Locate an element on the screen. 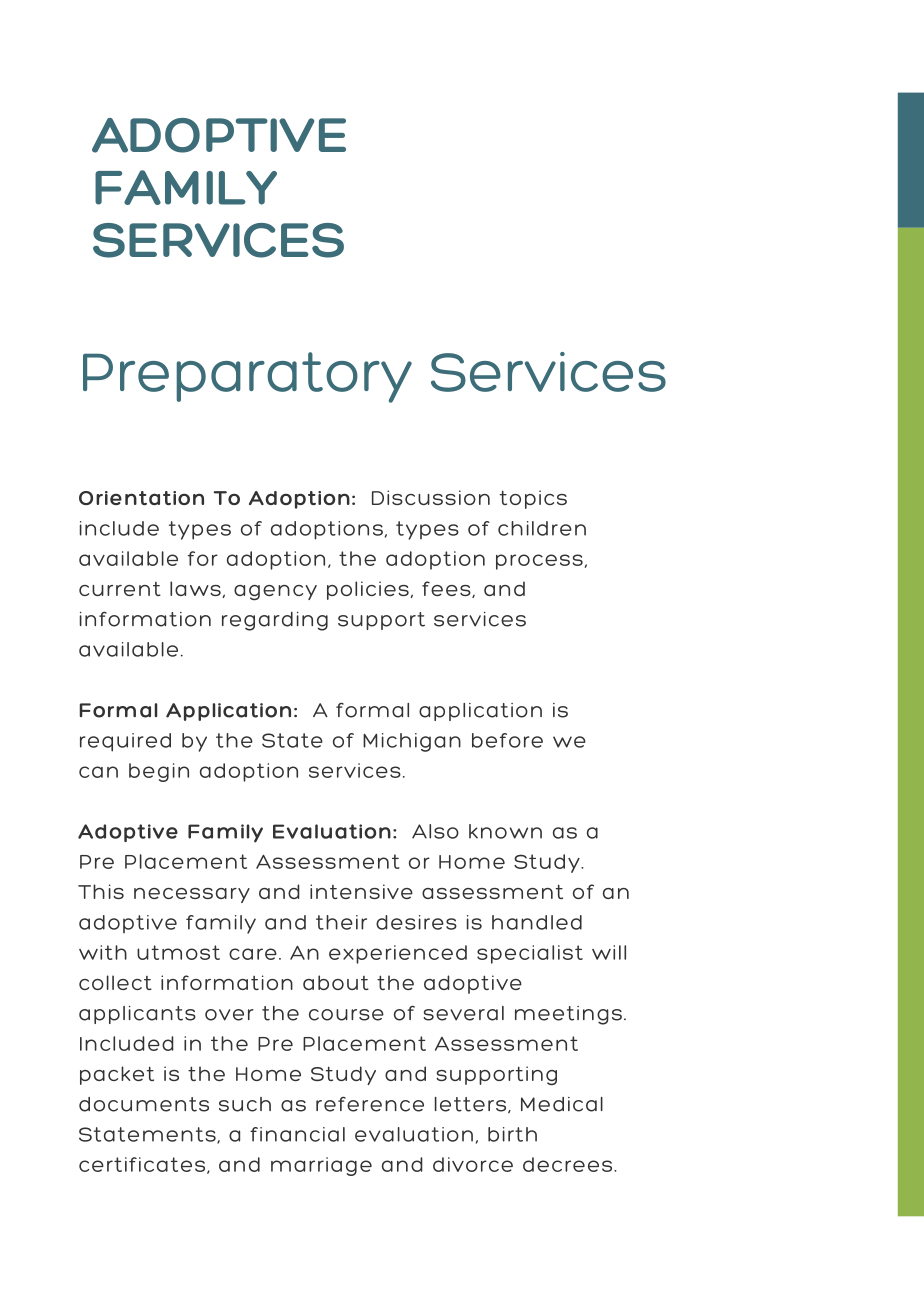  Michigan is located at coordinates (412, 742).
